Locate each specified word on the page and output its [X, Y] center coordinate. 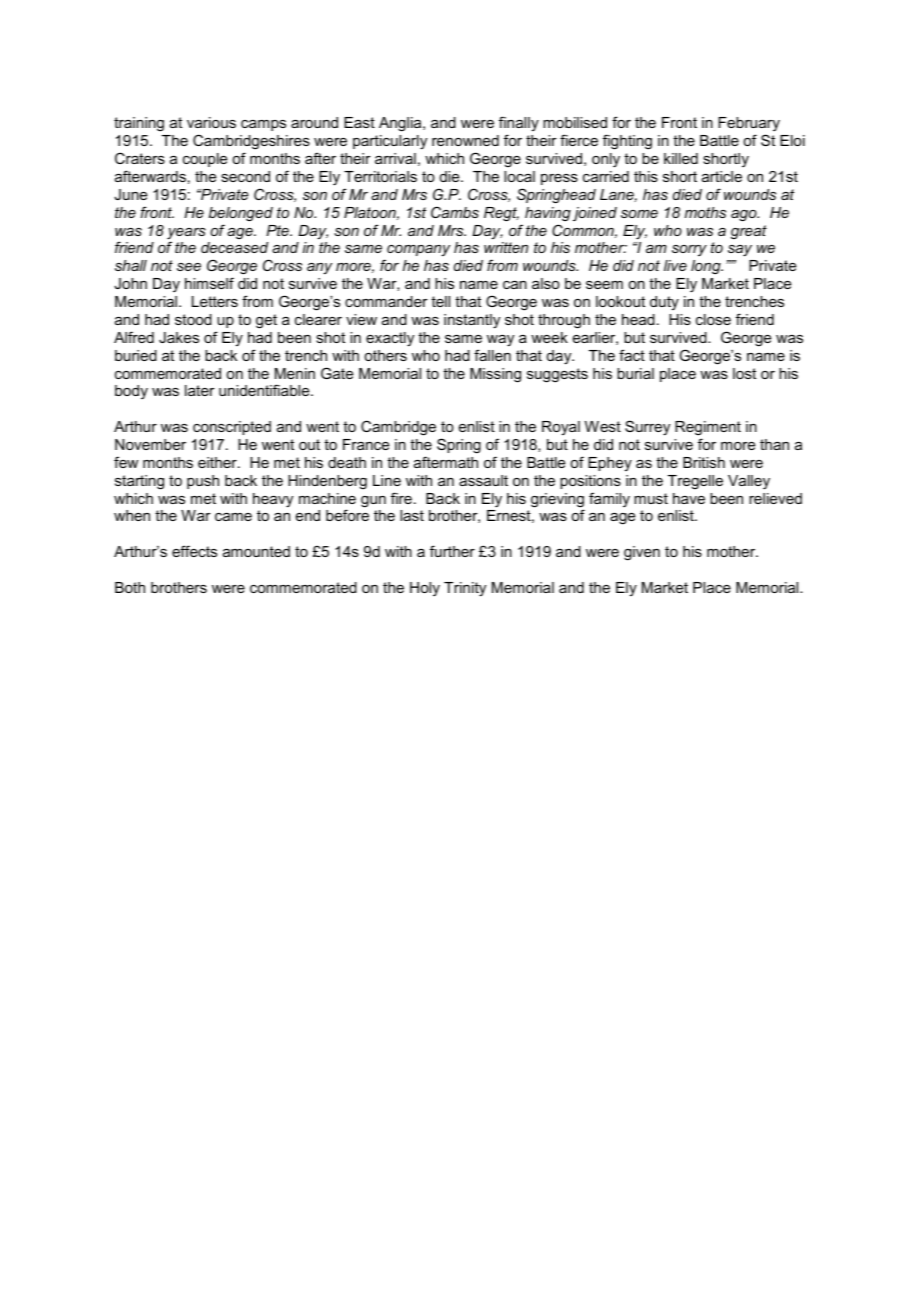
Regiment [708, 428]
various [211, 122]
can [515, 285]
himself [209, 283]
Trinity [465, 589]
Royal [561, 428]
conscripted [232, 428]
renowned [465, 140]
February [749, 126]
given [642, 553]
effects [194, 551]
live [675, 265]
